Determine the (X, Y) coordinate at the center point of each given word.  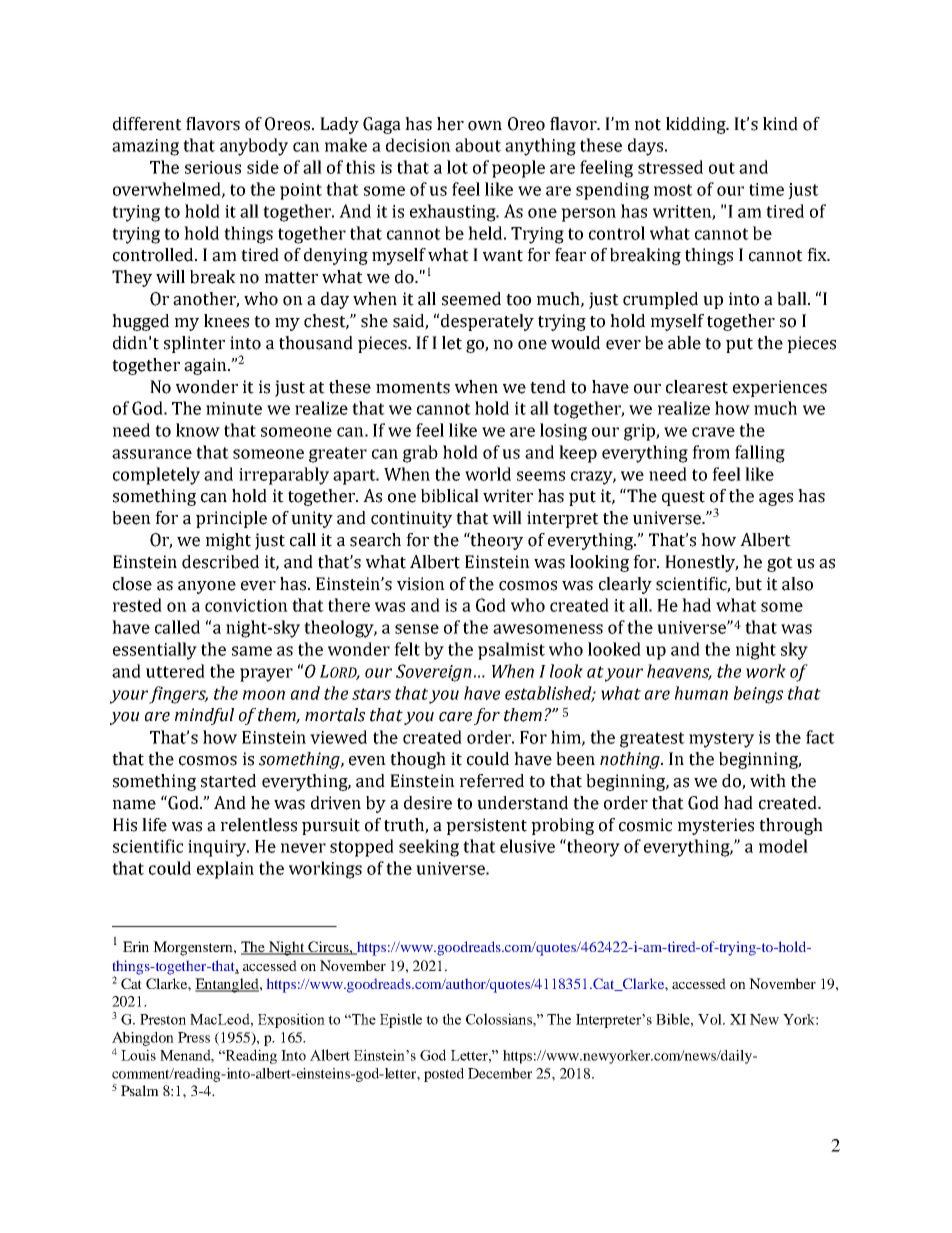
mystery (721, 740)
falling (760, 454)
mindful (204, 716)
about (478, 145)
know (198, 430)
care (455, 717)
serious (213, 167)
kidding (697, 125)
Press (194, 1037)
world (488, 474)
